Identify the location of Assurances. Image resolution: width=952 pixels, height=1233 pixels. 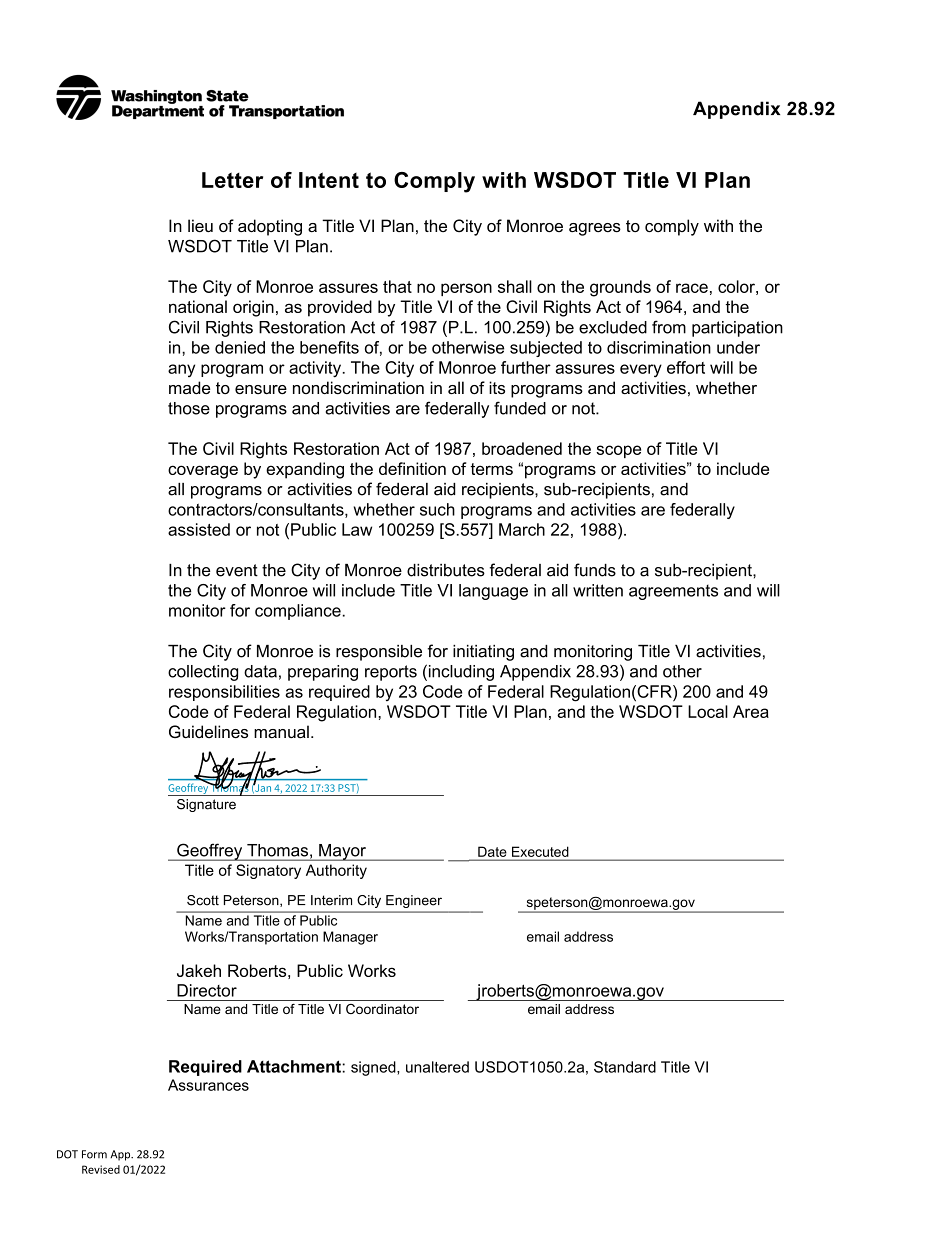
(208, 1085).
